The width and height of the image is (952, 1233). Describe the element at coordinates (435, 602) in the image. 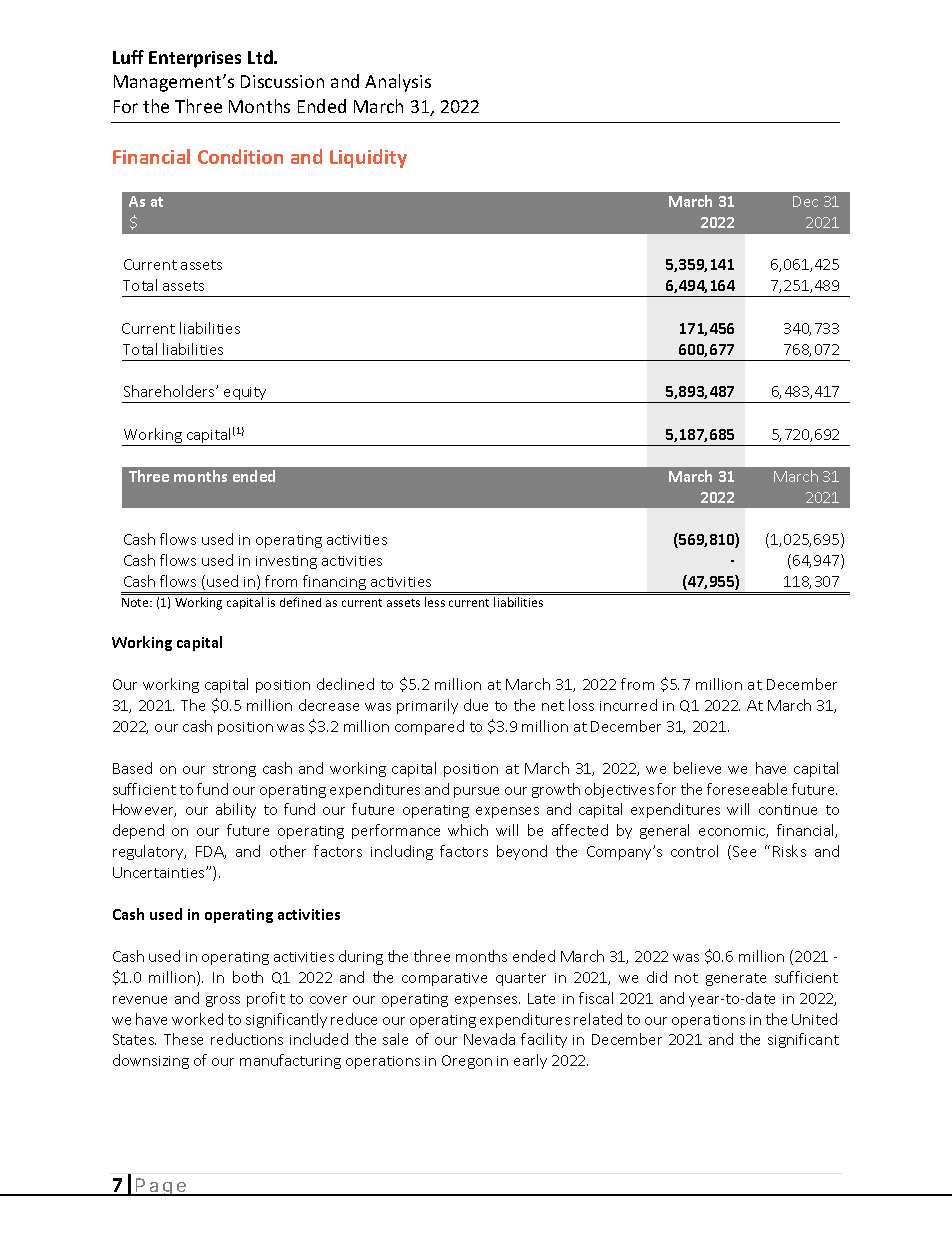

I see `less` at that location.
